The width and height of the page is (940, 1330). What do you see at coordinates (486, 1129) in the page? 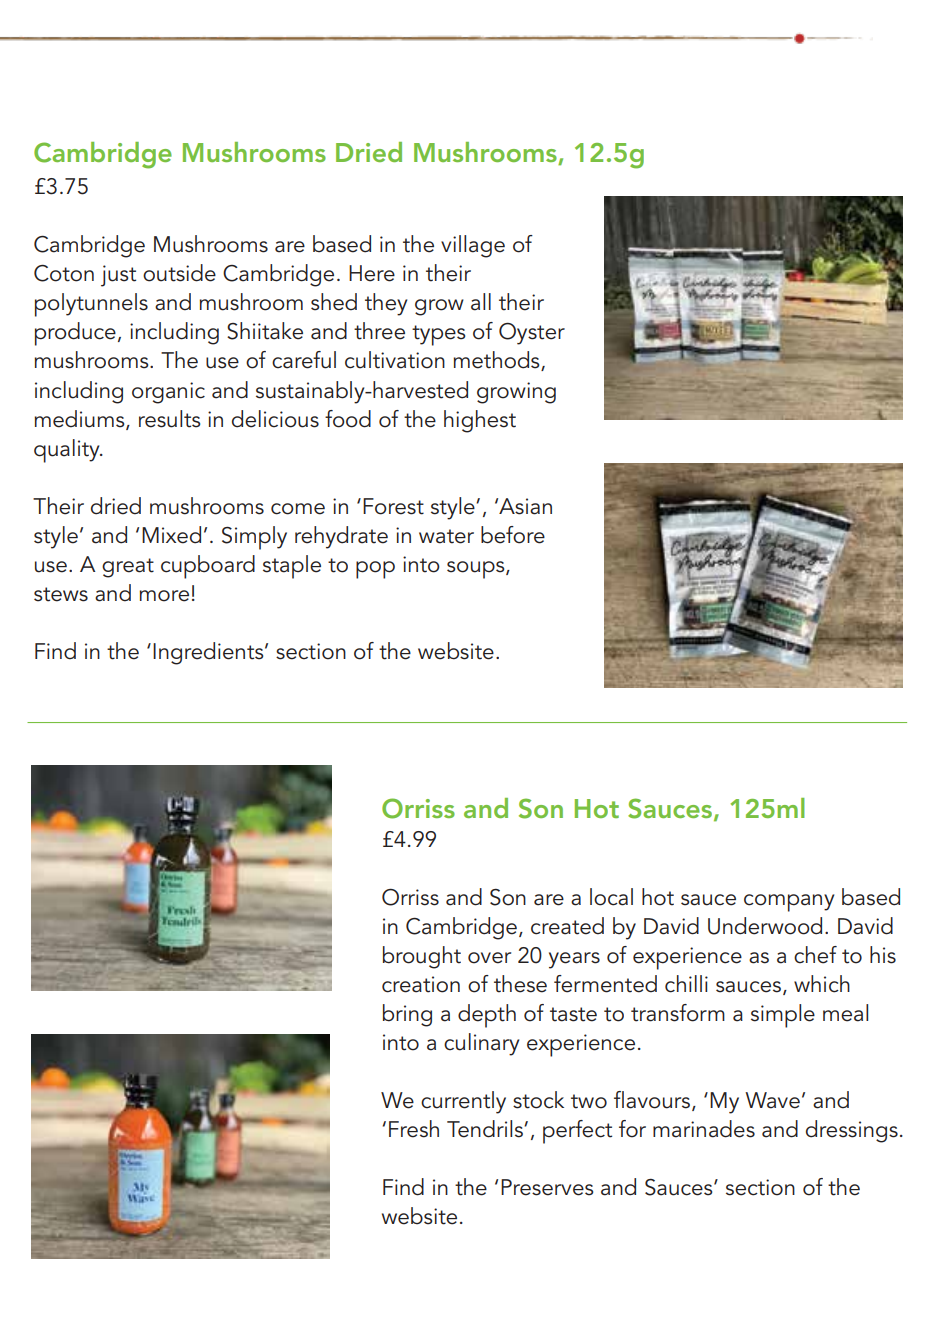
I see `Tendrils` at bounding box center [486, 1129].
